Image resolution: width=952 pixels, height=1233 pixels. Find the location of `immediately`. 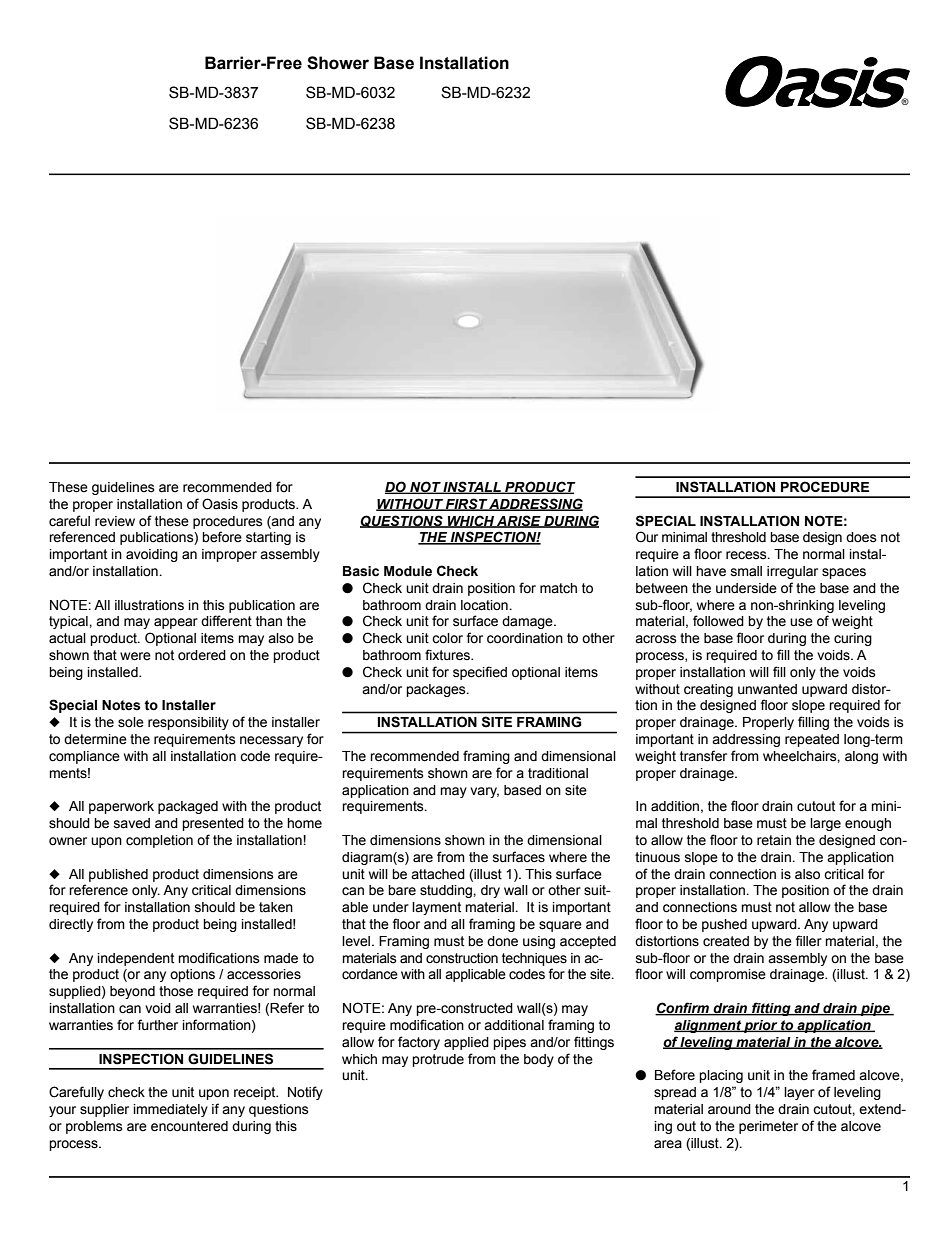

immediately is located at coordinates (171, 1110).
